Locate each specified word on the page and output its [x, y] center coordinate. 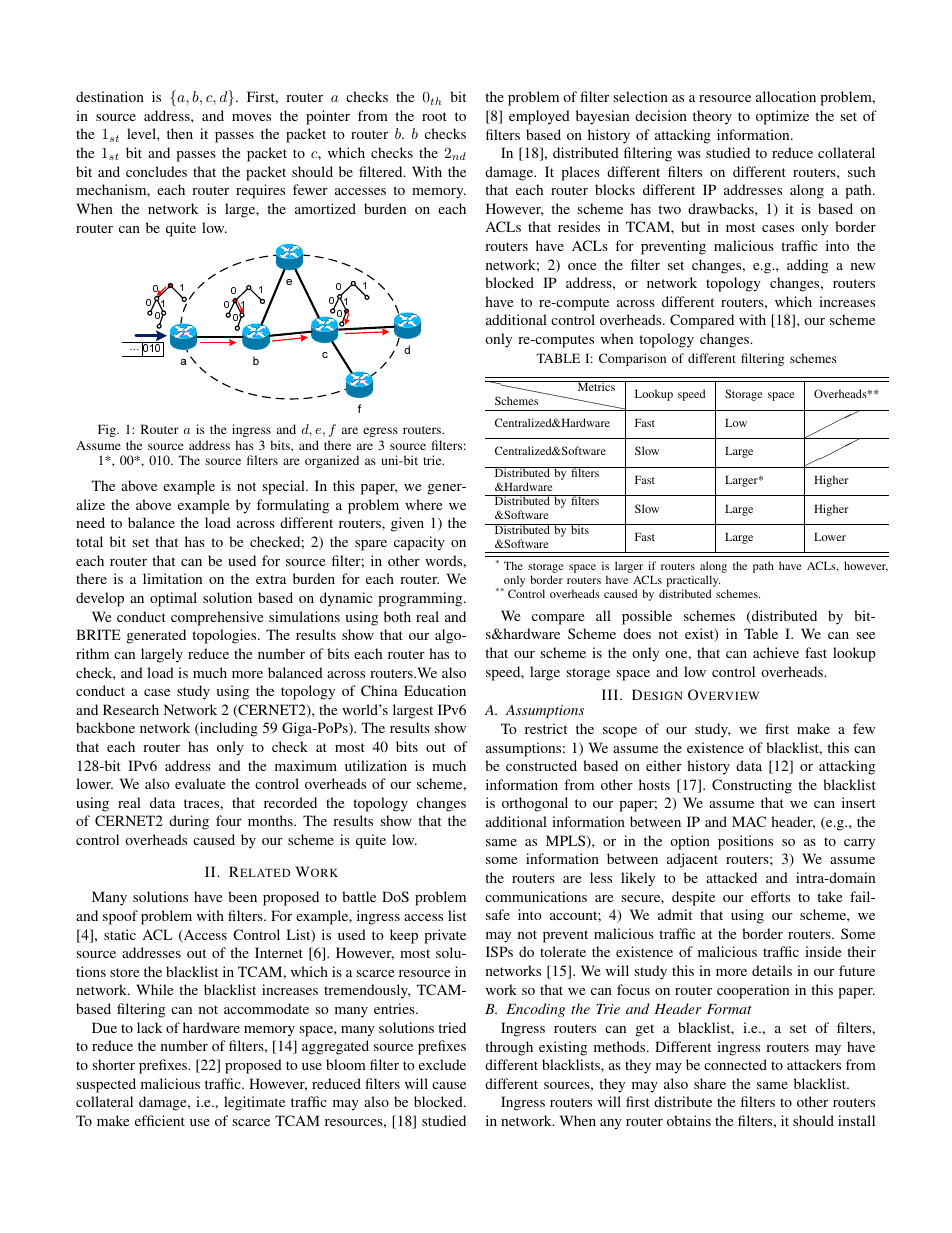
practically [693, 582]
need [90, 522]
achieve [776, 652]
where [423, 504]
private [445, 936]
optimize [782, 117]
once [582, 266]
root [434, 116]
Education [435, 690]
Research [131, 709]
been [242, 896]
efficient [160, 1120]
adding [807, 266]
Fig [108, 430]
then [180, 133]
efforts [770, 896]
